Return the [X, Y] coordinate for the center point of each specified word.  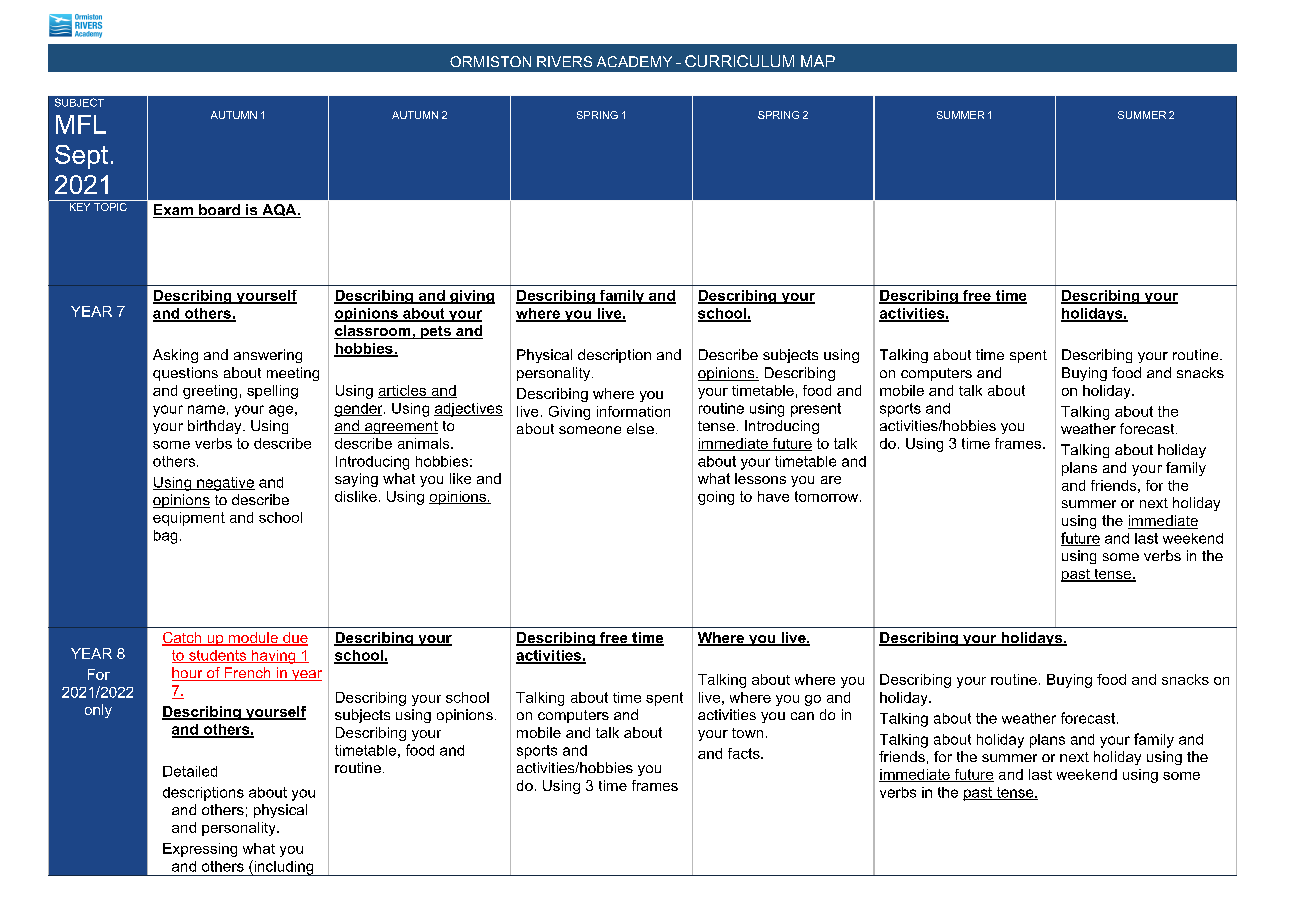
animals [425, 443]
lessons [760, 478]
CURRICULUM [739, 61]
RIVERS [564, 61]
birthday [216, 427]
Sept [81, 157]
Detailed [190, 771]
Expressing [200, 850]
